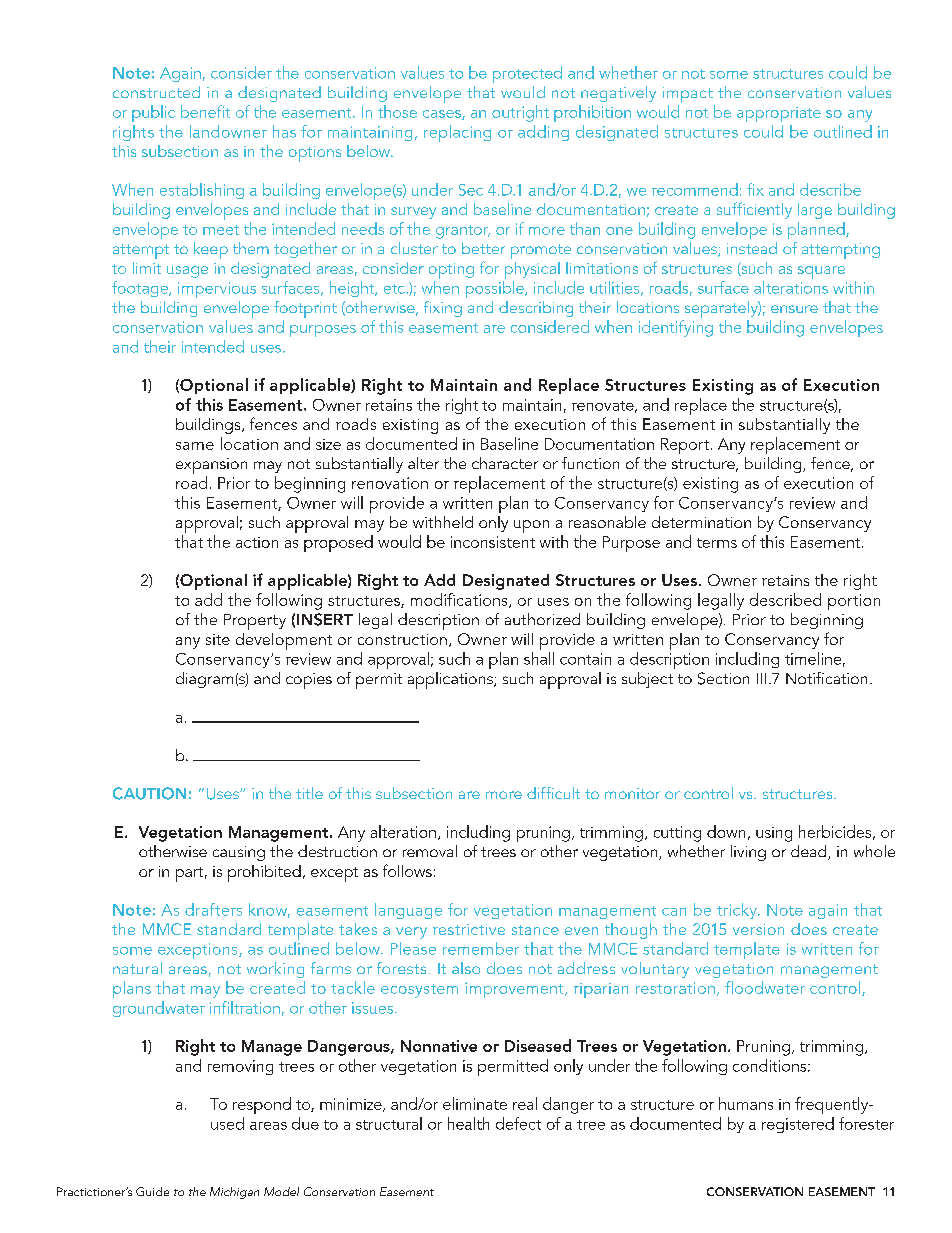 The height and width of the screenshot is (1233, 952). I want to click on Michigan, so click(234, 1193).
